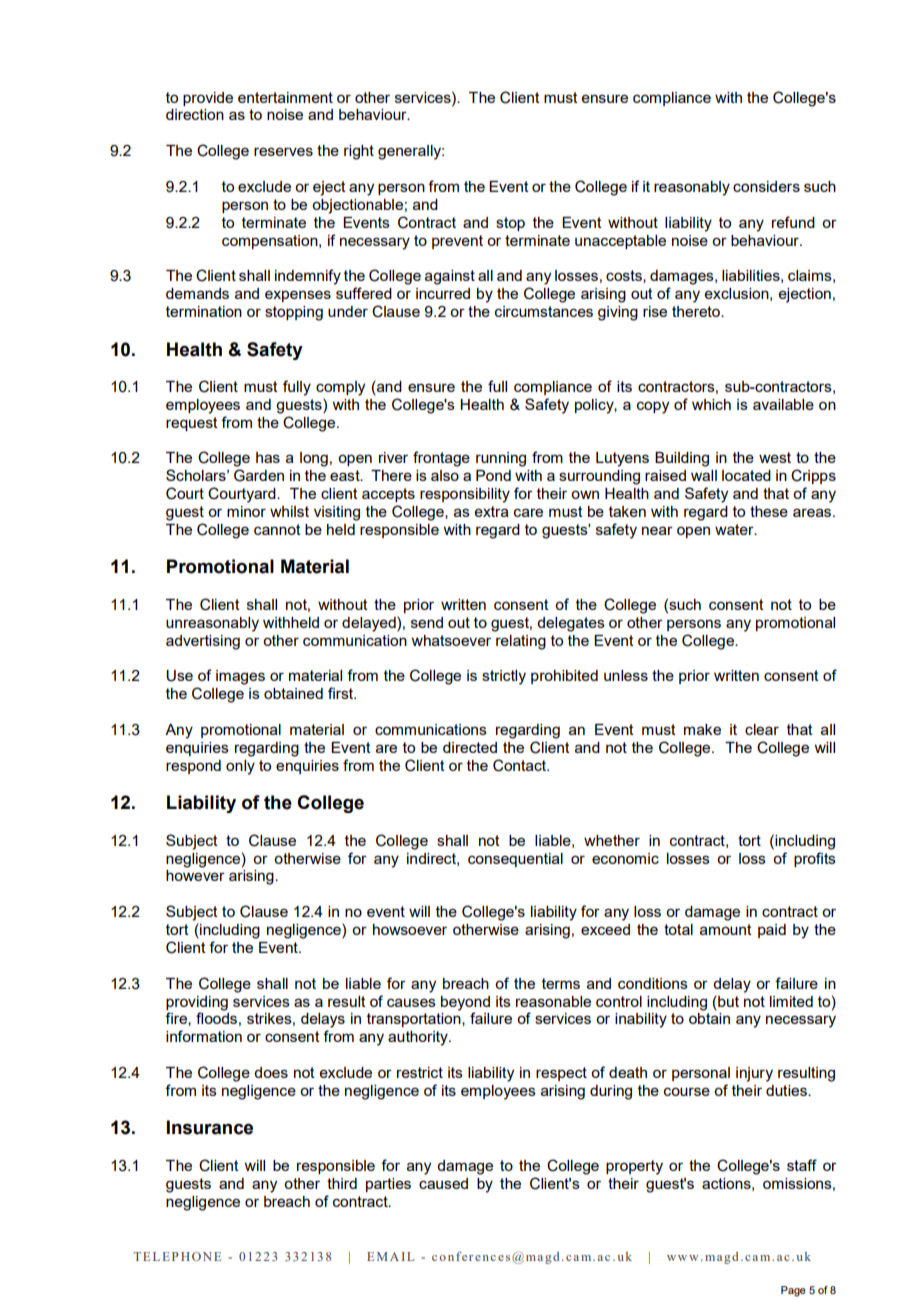  Describe the element at coordinates (240, 767) in the image. I see `only` at that location.
